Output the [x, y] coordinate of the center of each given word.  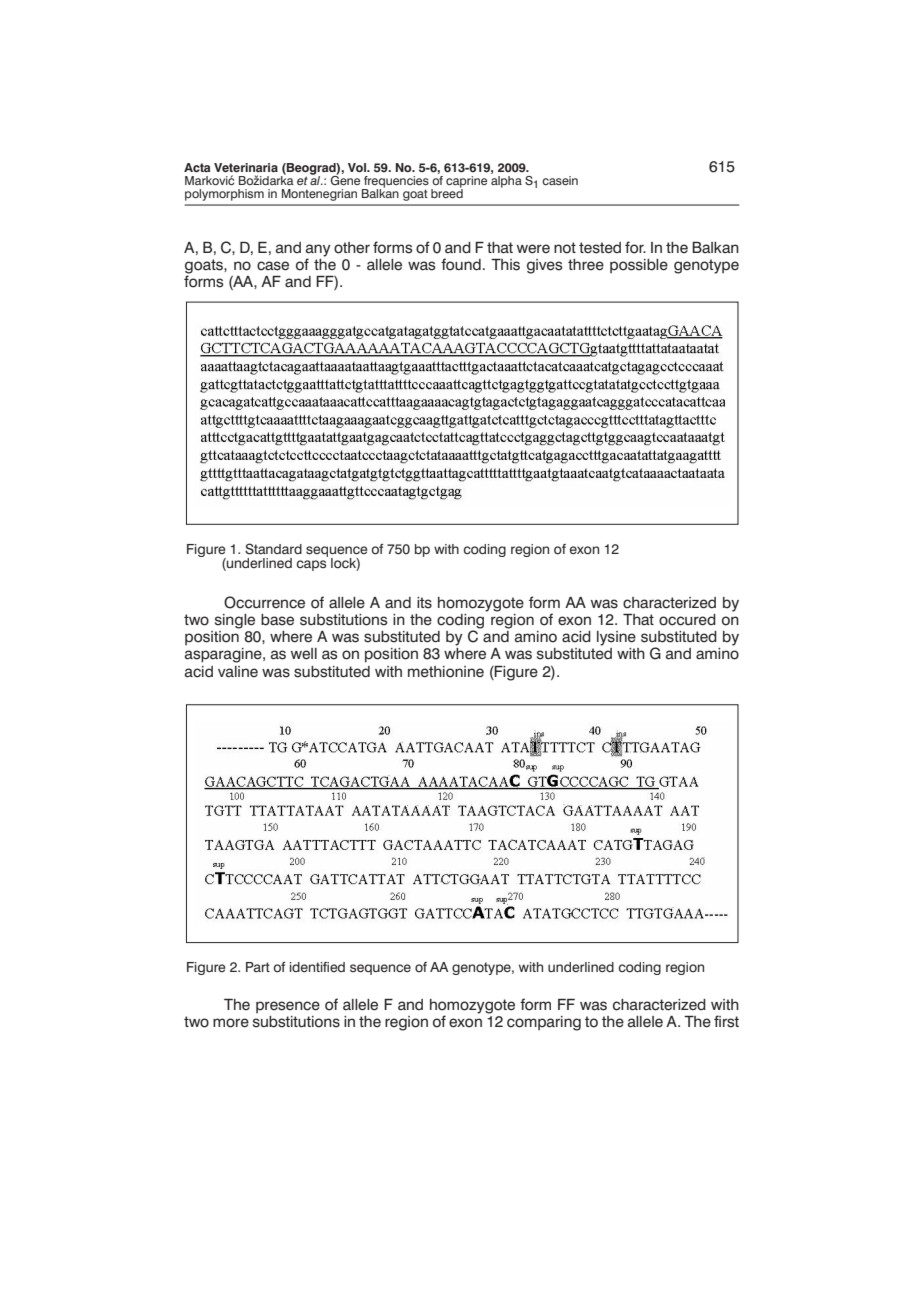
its [424, 603]
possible [639, 266]
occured [687, 620]
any [318, 251]
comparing [544, 1023]
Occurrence [264, 602]
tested [600, 248]
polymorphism [224, 195]
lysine [616, 638]
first [726, 1021]
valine [238, 672]
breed [447, 192]
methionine [446, 672]
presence [288, 1007]
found [461, 264]
